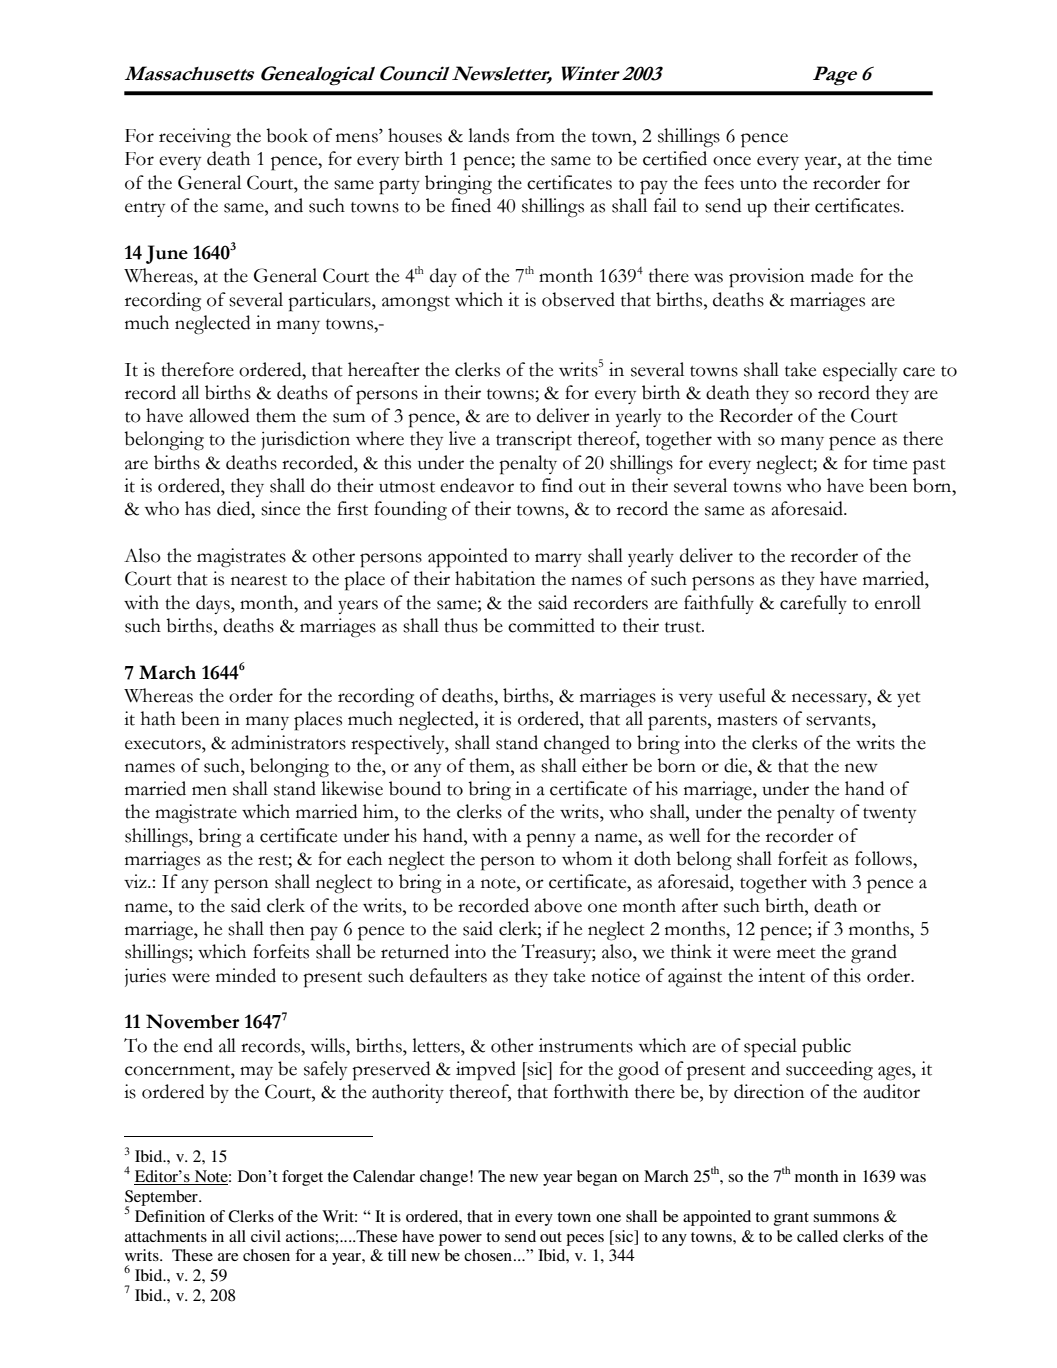  What do you see at coordinates (832, 275) in the screenshot?
I see `made` at bounding box center [832, 275].
